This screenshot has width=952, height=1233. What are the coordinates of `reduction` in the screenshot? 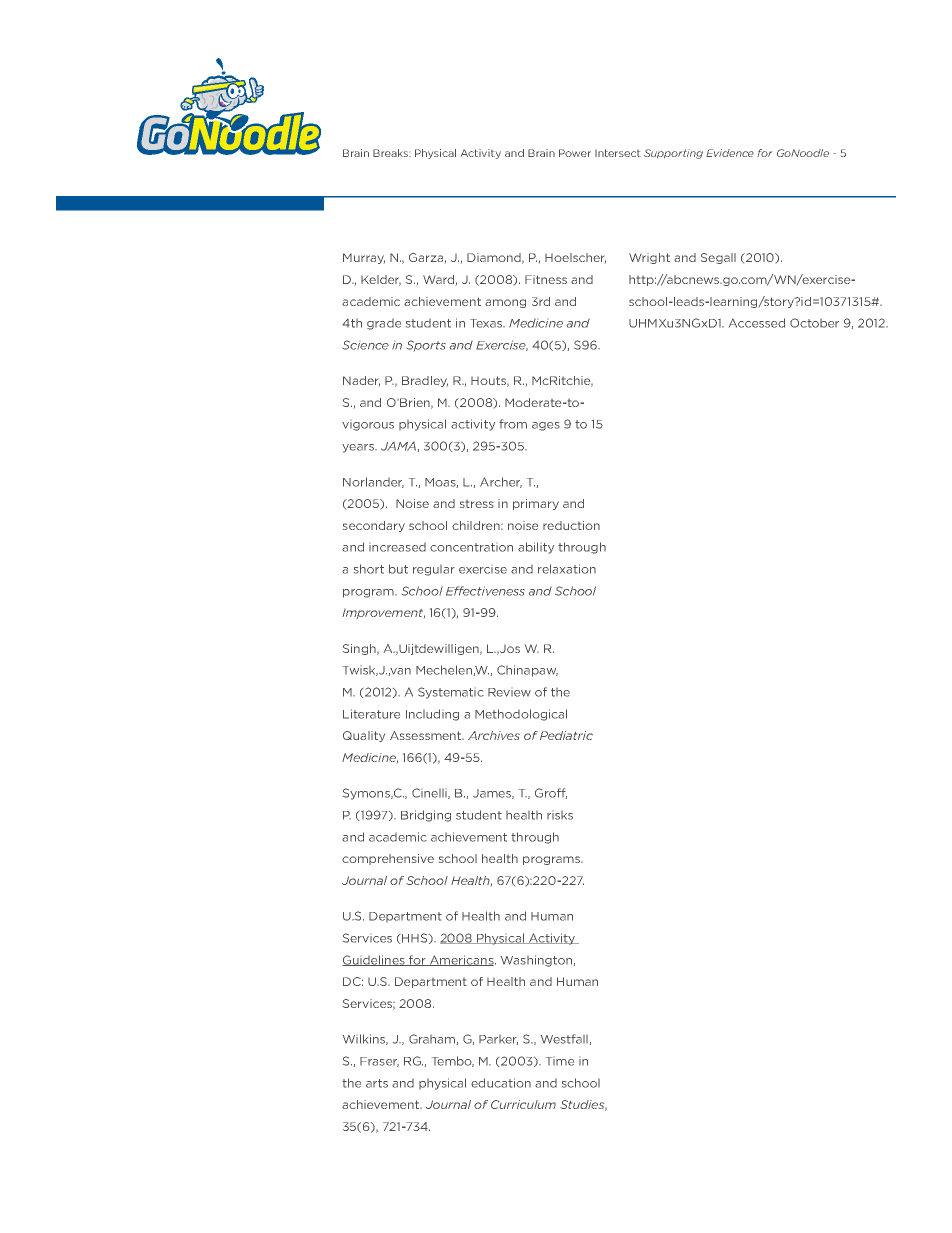 It's located at (571, 525).
